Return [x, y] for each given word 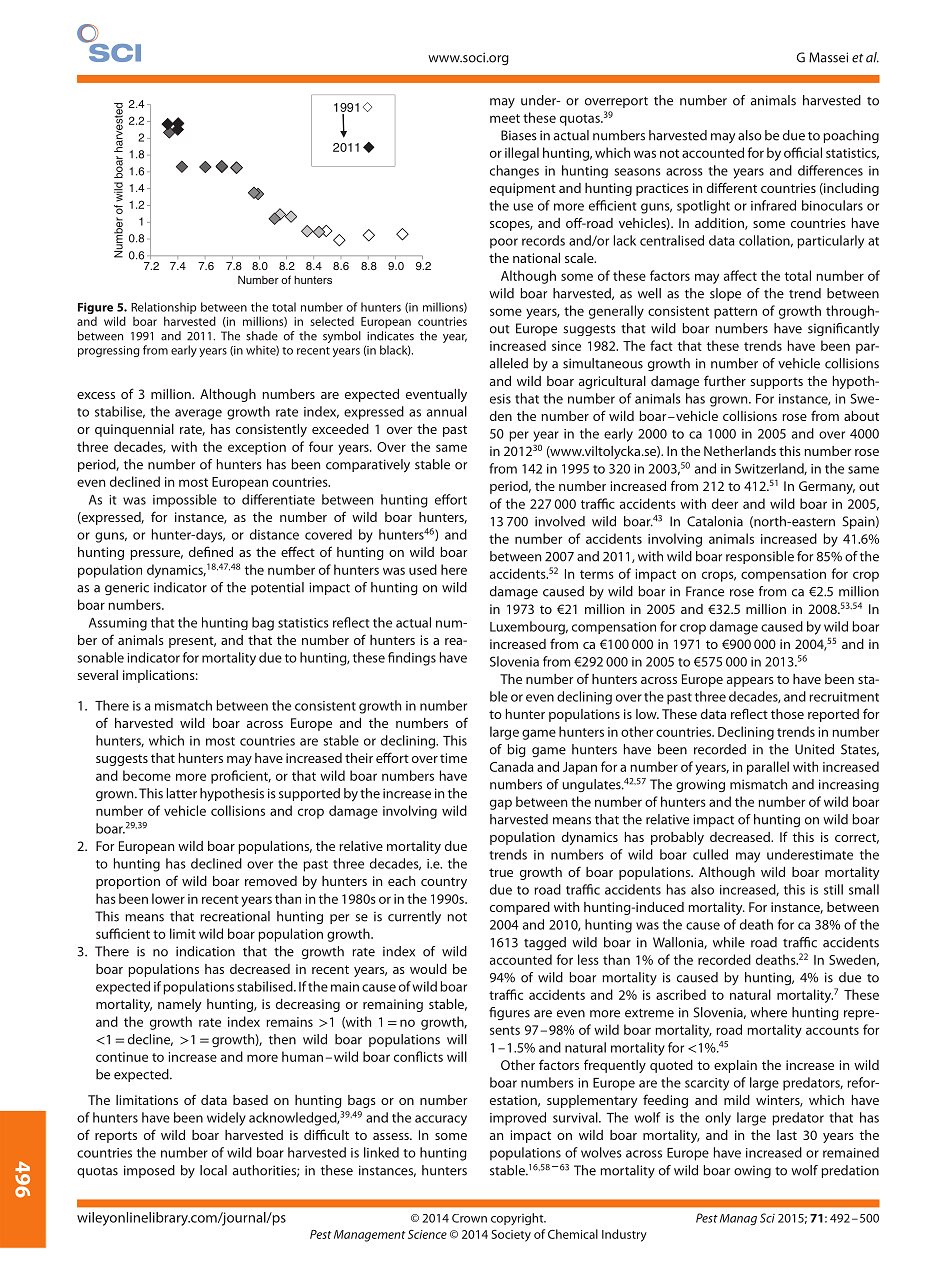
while [729, 942]
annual [447, 411]
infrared [773, 205]
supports [776, 383]
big [516, 750]
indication [205, 951]
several [97, 675]
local [213, 1170]
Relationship [164, 309]
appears [750, 682]
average [198, 414]
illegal [522, 154]
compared [520, 908]
